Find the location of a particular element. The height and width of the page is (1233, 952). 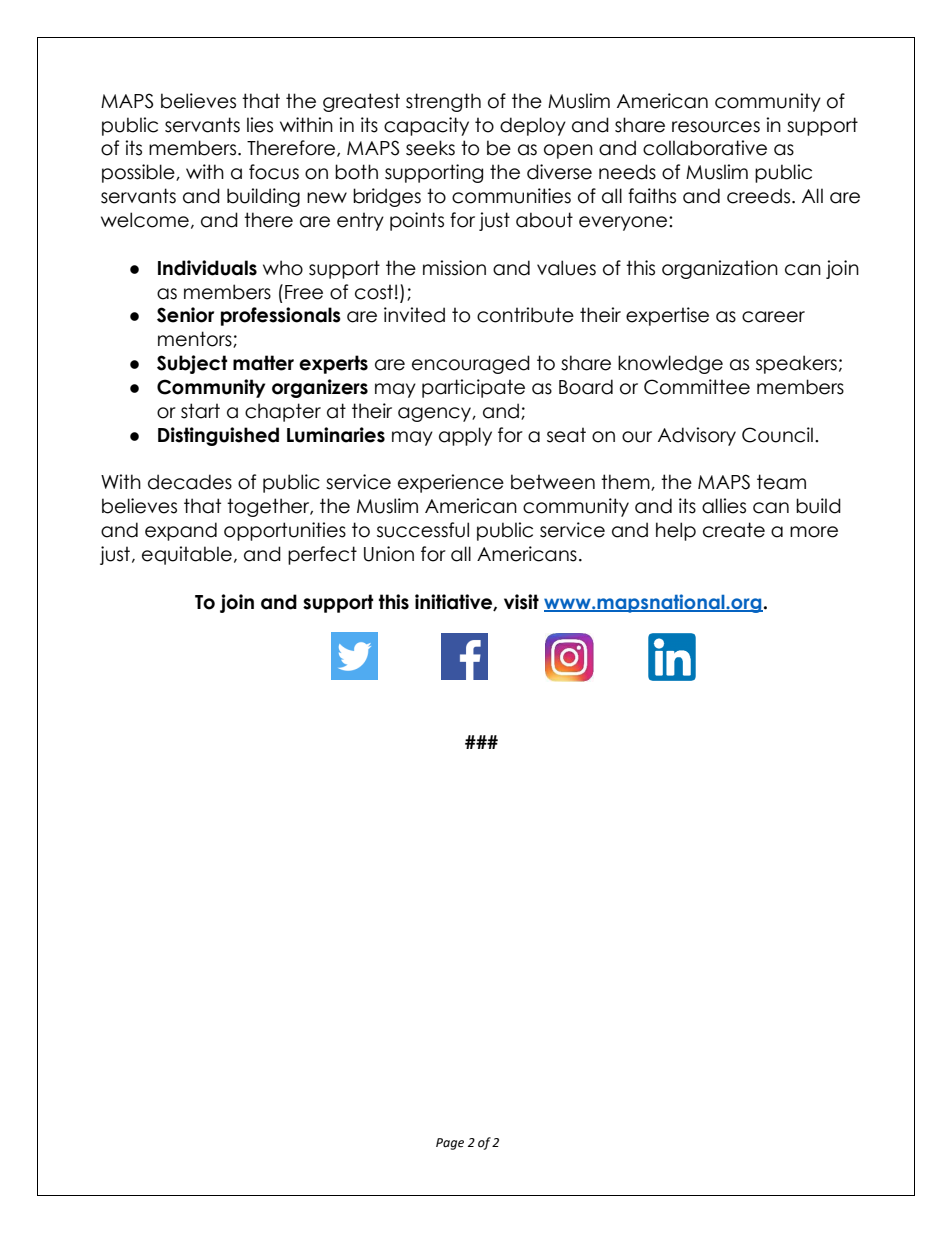

help is located at coordinates (676, 531).
